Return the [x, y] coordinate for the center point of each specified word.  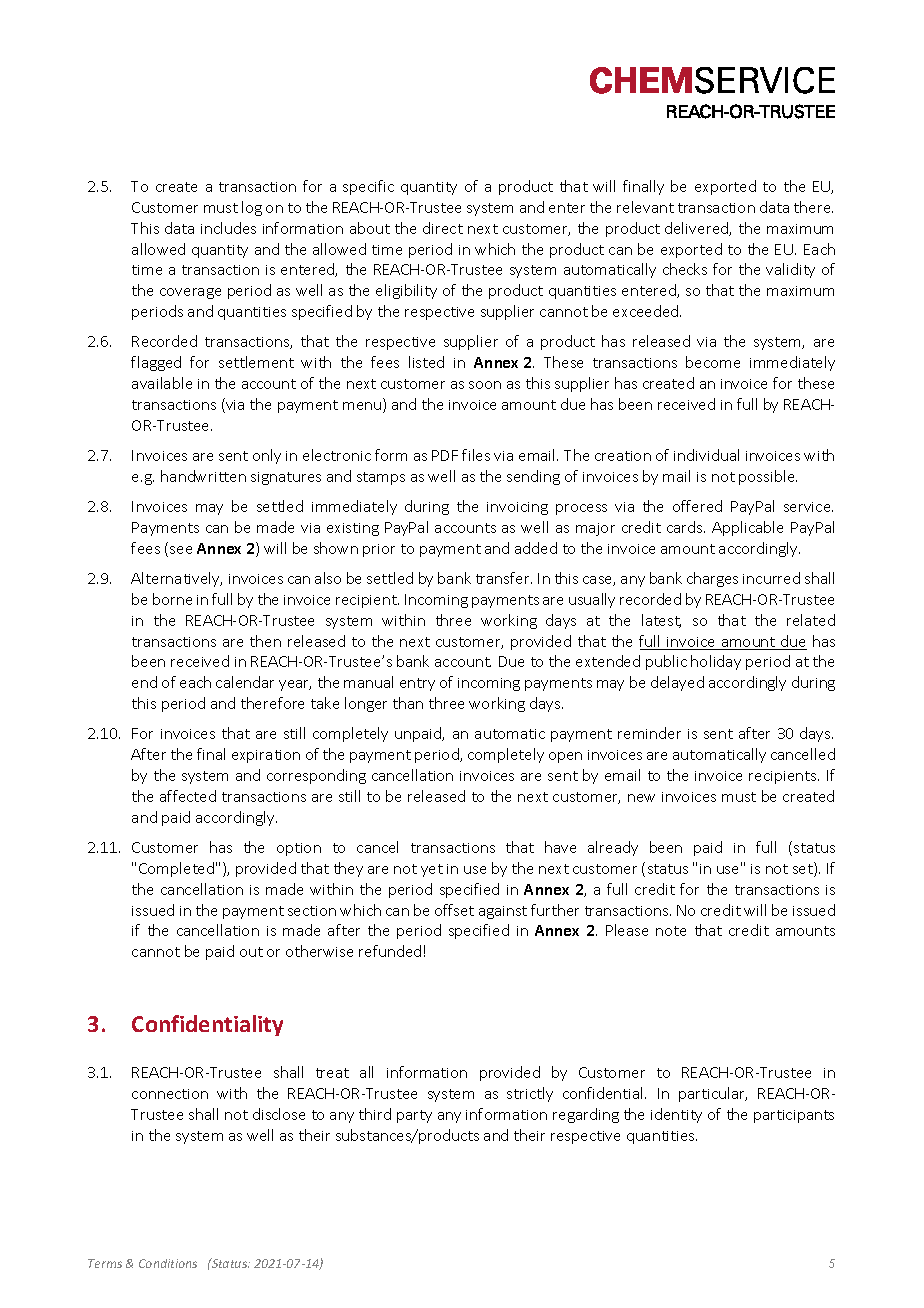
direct [443, 228]
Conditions [168, 1263]
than [408, 703]
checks [685, 269]
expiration [266, 756]
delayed [677, 683]
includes [228, 228]
